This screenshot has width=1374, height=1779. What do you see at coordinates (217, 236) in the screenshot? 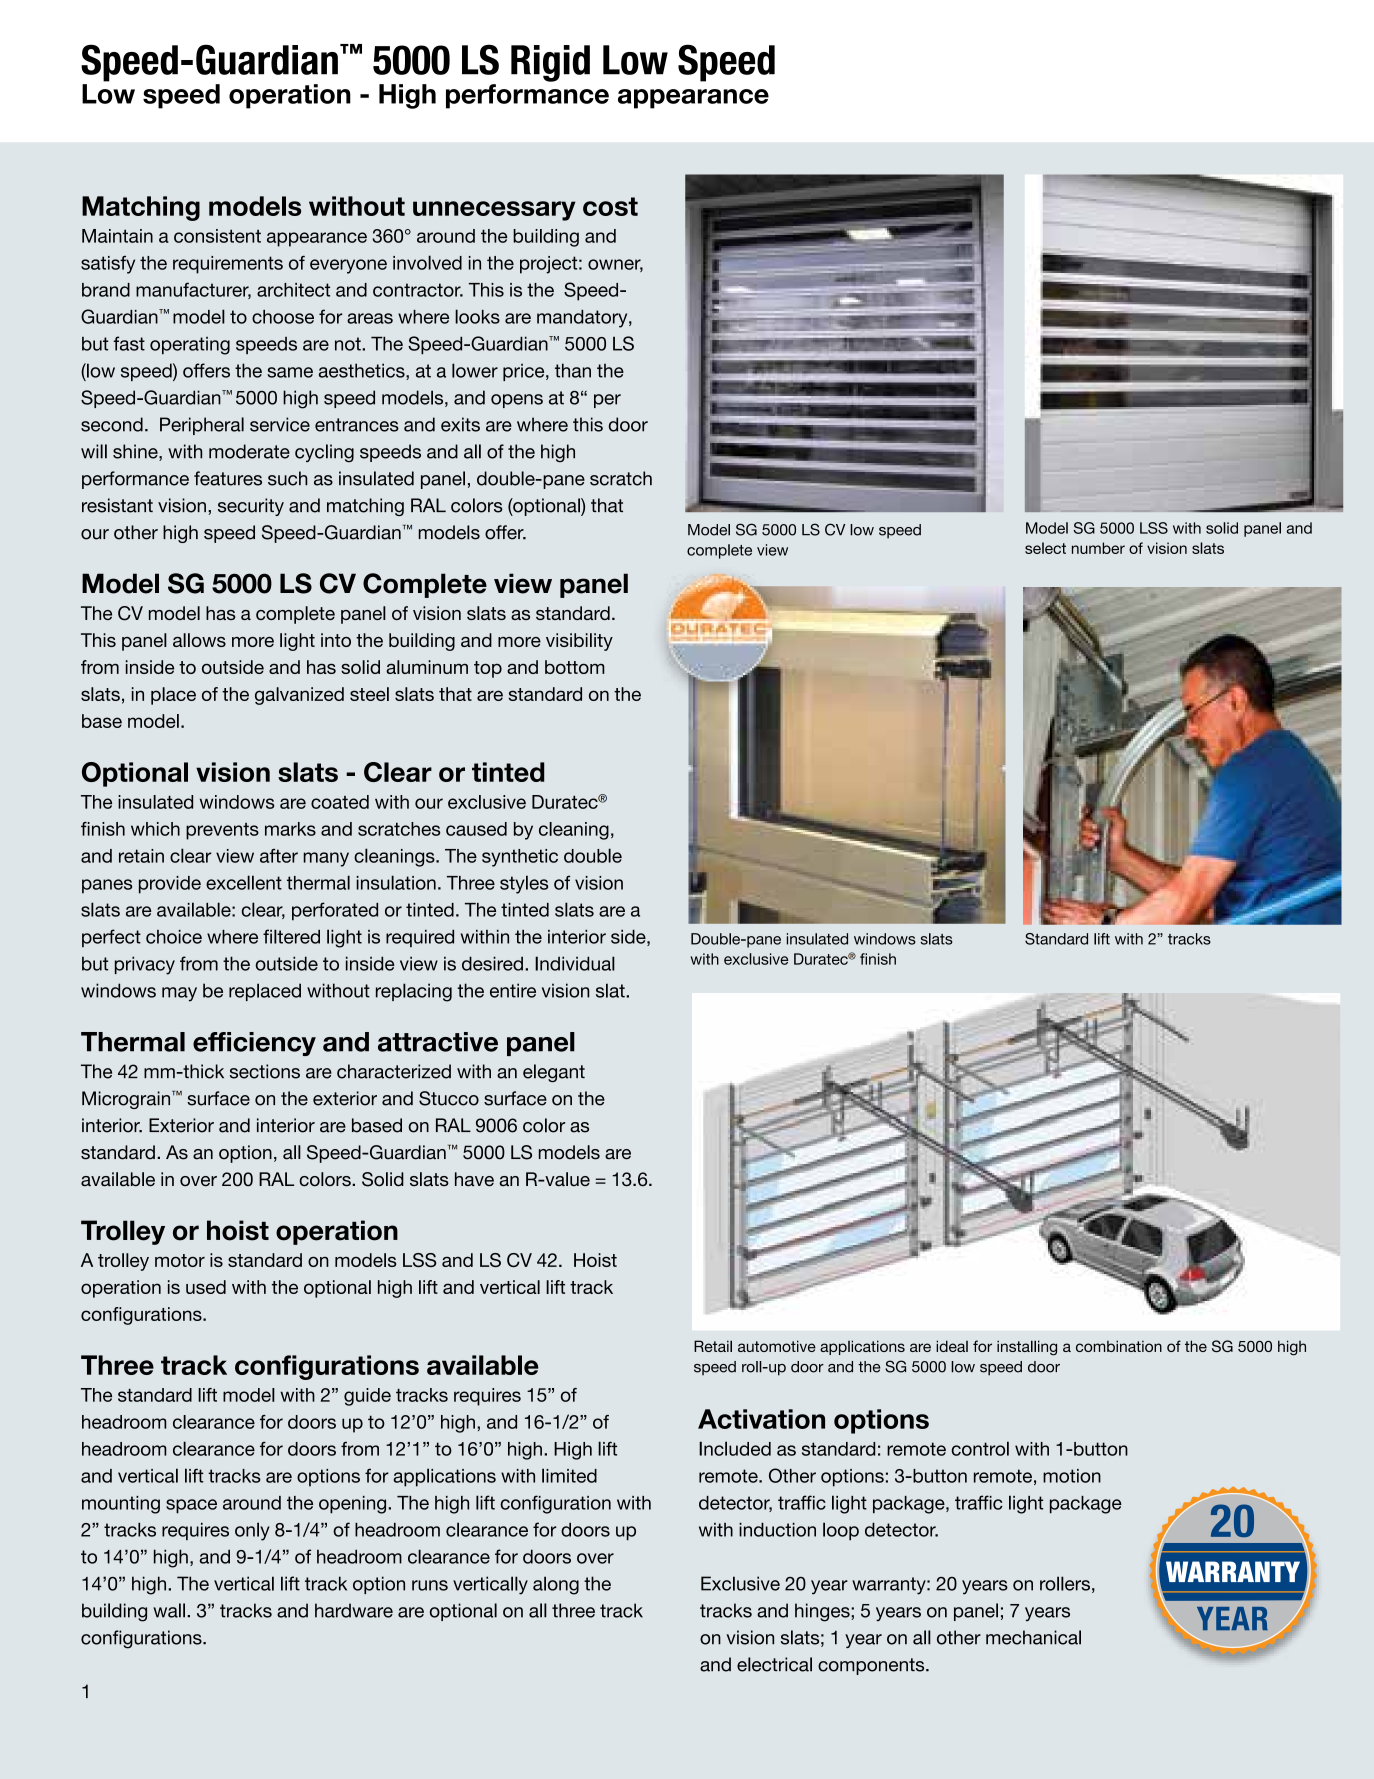
I see `consistent` at bounding box center [217, 236].
